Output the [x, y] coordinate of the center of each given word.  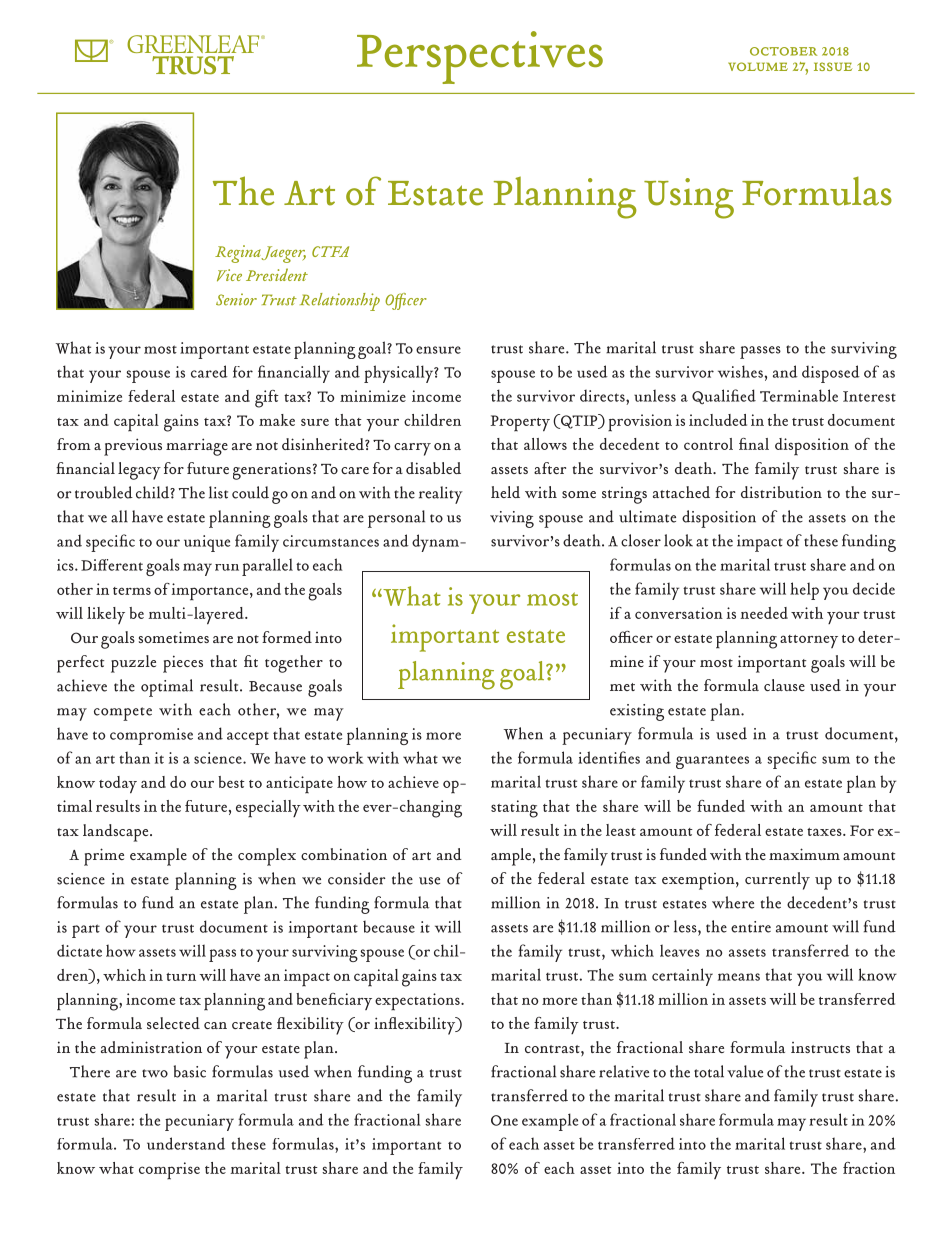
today [118, 785]
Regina [238, 254]
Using [689, 198]
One [504, 1120]
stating [514, 809]
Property [520, 423]
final [754, 444]
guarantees [712, 762]
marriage [197, 447]
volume [758, 66]
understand [186, 1143]
